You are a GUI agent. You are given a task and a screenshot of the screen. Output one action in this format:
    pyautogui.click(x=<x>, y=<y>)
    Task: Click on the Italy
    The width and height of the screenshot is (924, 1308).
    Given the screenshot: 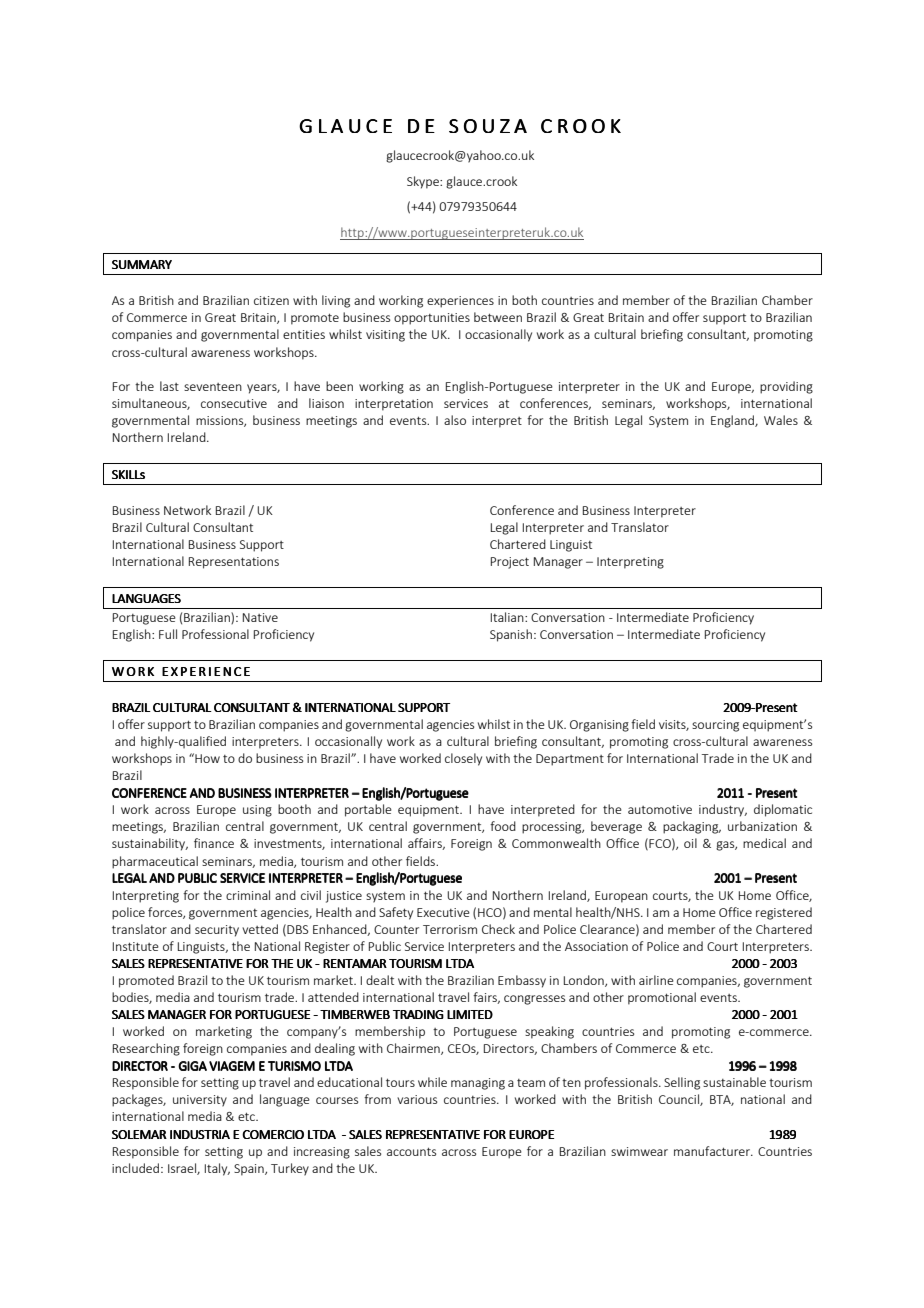 What is the action you would take?
    pyautogui.click(x=217, y=1169)
